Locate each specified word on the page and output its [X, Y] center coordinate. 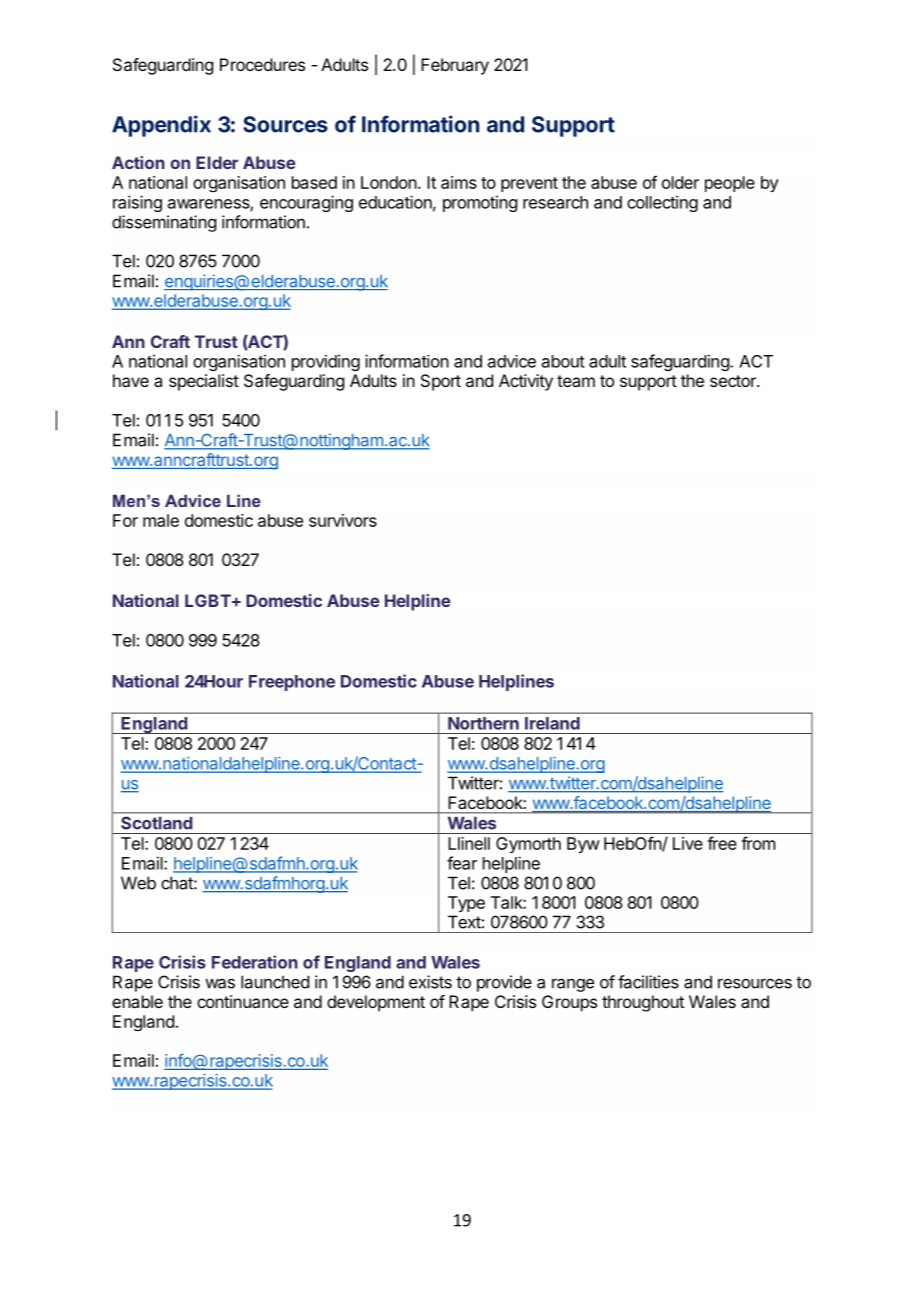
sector [734, 381]
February [455, 66]
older [680, 182]
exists [430, 982]
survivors [343, 520]
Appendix [161, 126]
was [220, 983]
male [161, 520]
